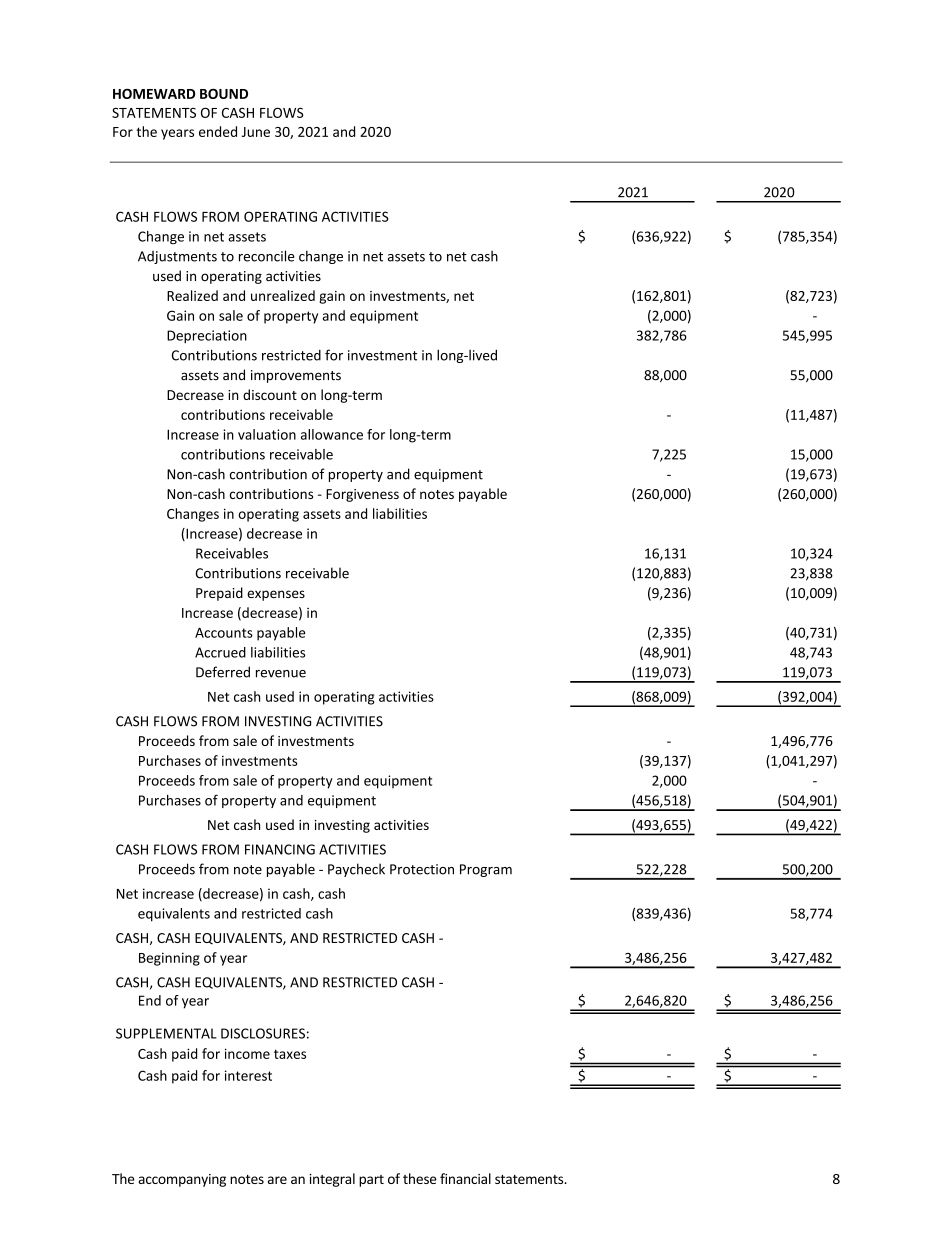  What do you see at coordinates (256, 132) in the image?
I see `June` at bounding box center [256, 132].
